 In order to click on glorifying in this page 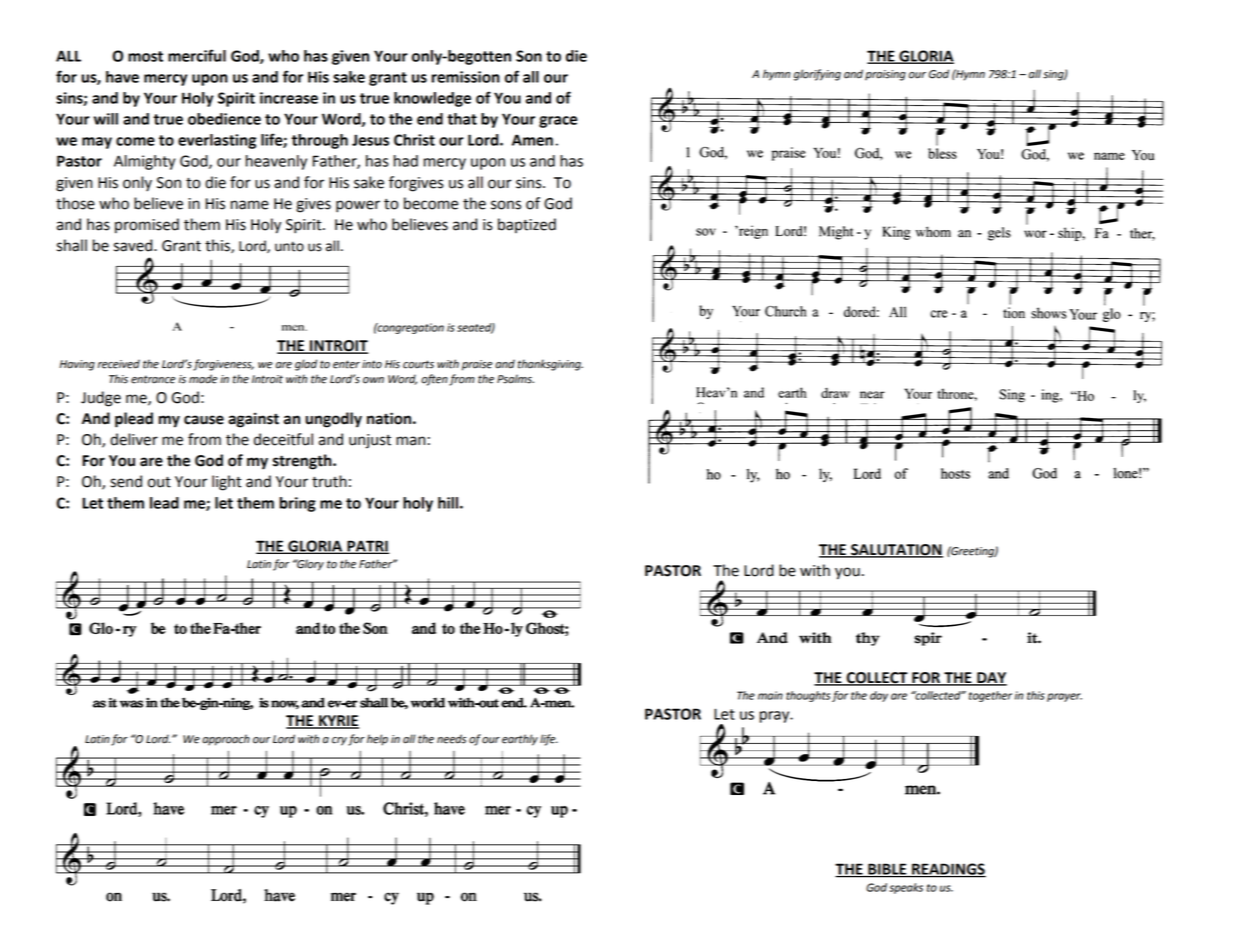, I will do `click(817, 75)`.
